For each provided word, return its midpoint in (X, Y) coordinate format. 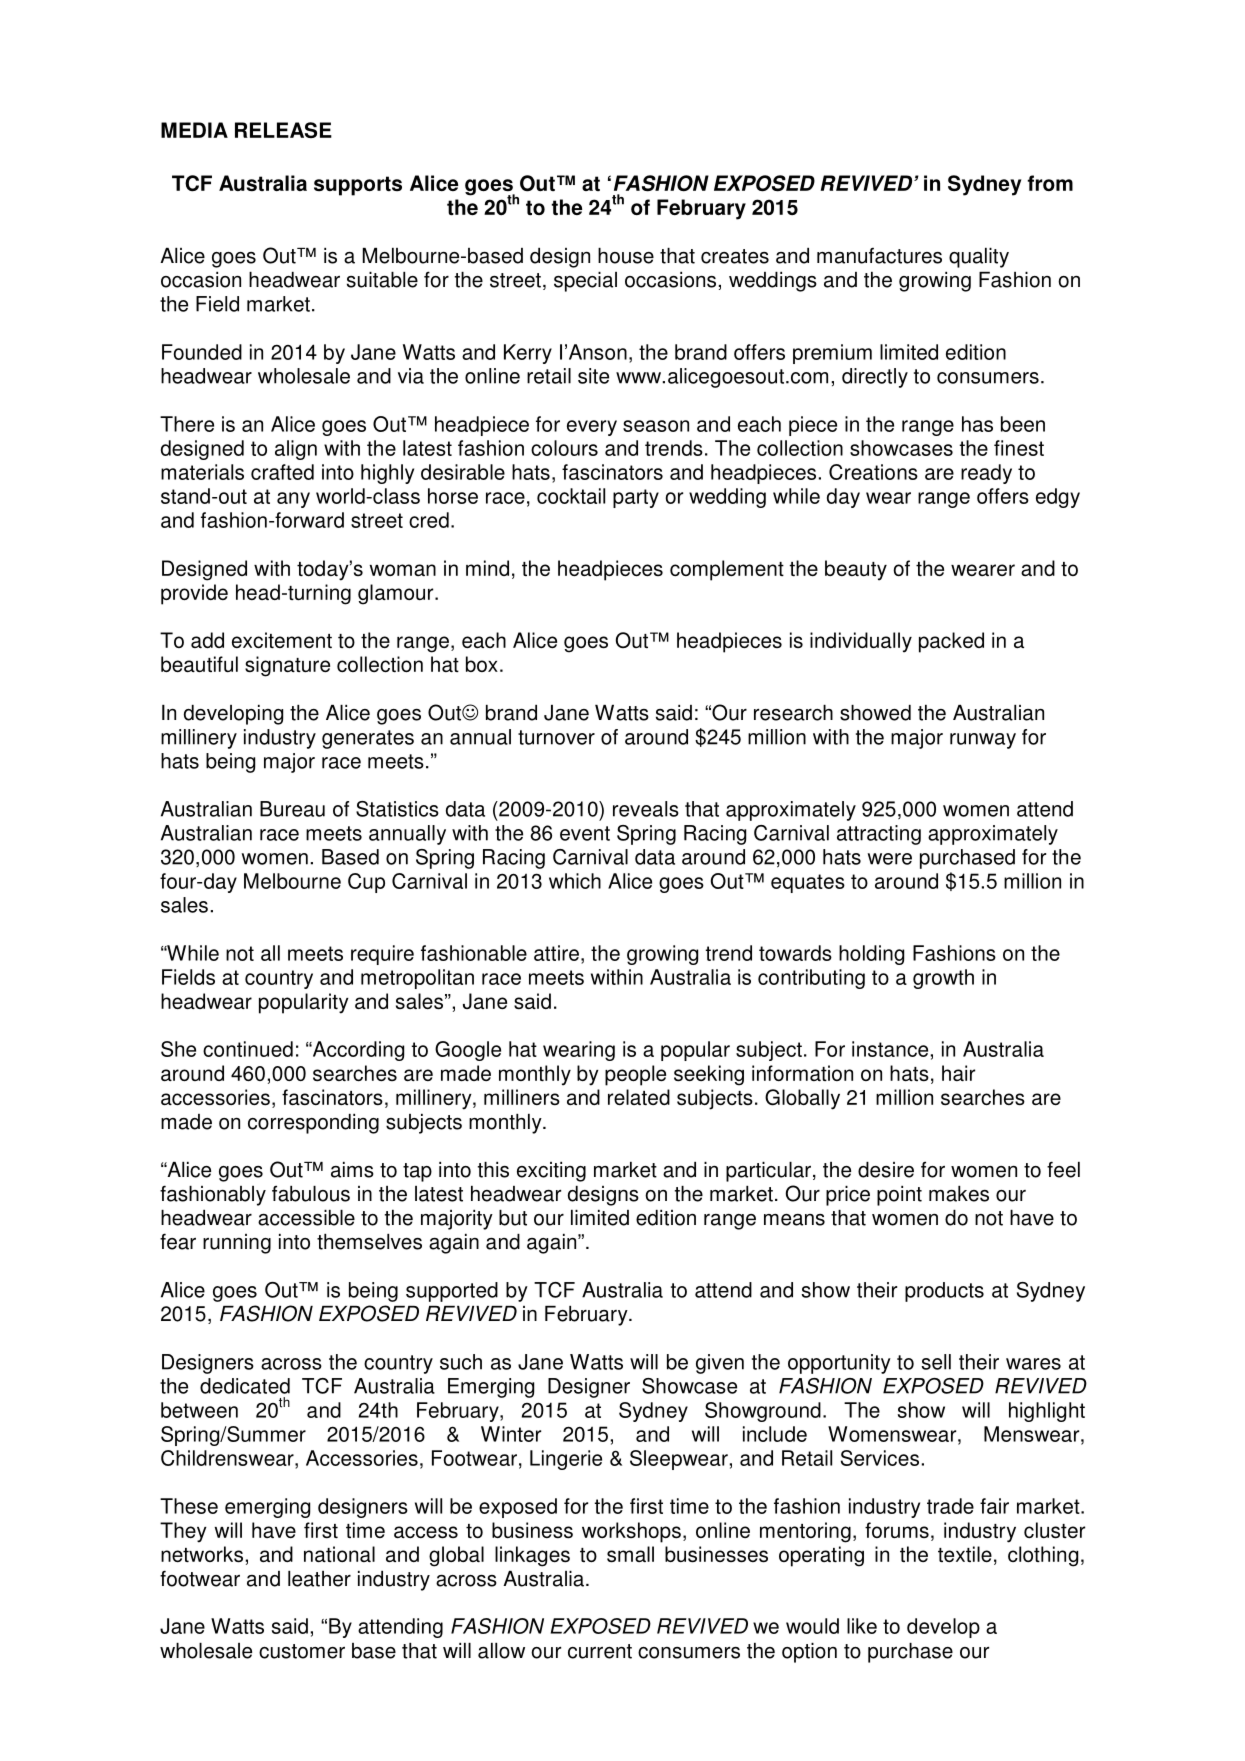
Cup (366, 883)
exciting (551, 1172)
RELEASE (283, 130)
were (890, 859)
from (1050, 183)
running (237, 1244)
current (600, 1651)
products (944, 1292)
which (575, 881)
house (626, 256)
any (293, 500)
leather (319, 1579)
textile (965, 1554)
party (636, 498)
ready (986, 474)
